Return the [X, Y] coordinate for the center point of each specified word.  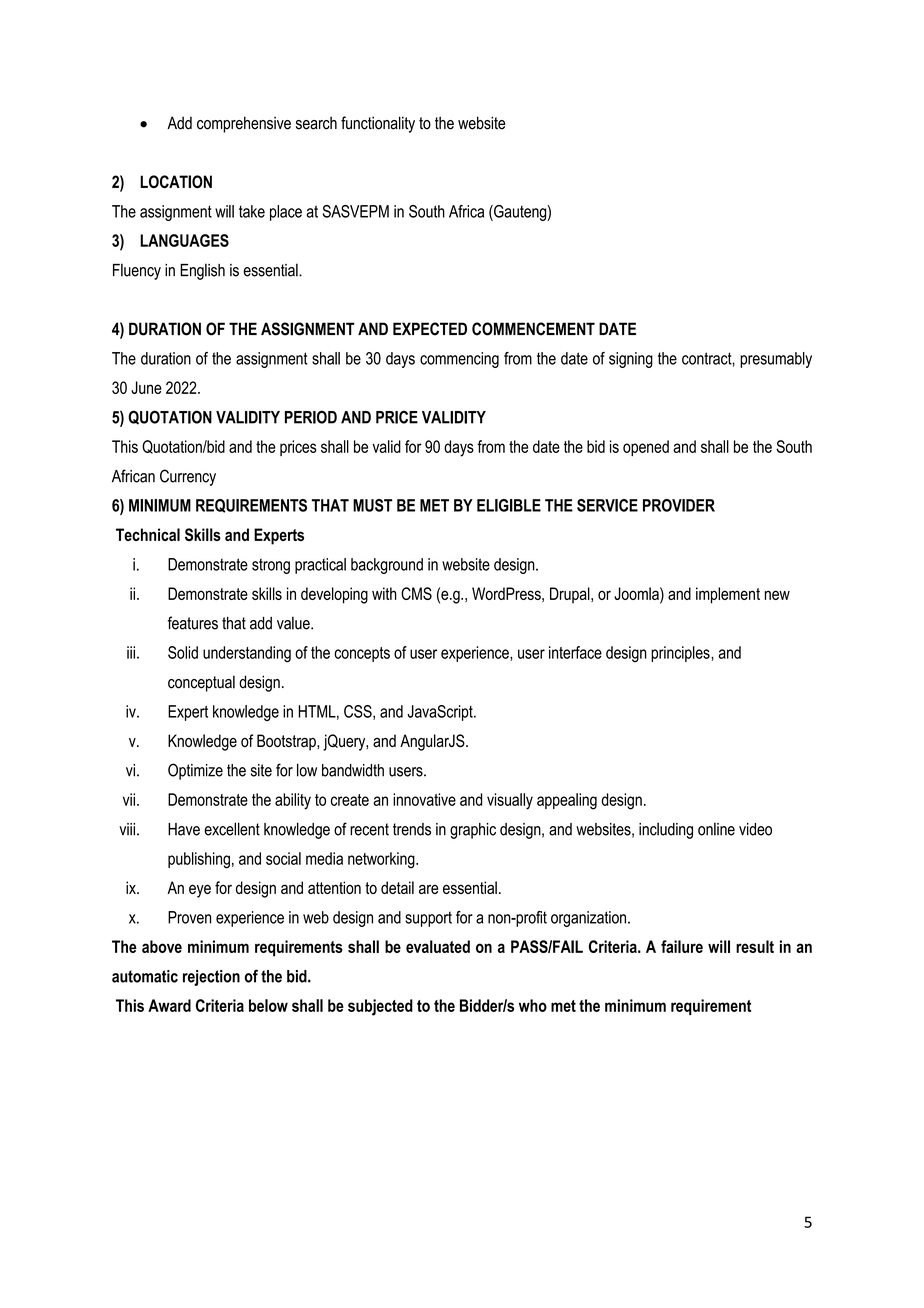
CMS [416, 593]
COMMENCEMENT [533, 329]
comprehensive [244, 124]
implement [728, 595]
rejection [211, 978]
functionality [378, 124]
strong [271, 566]
